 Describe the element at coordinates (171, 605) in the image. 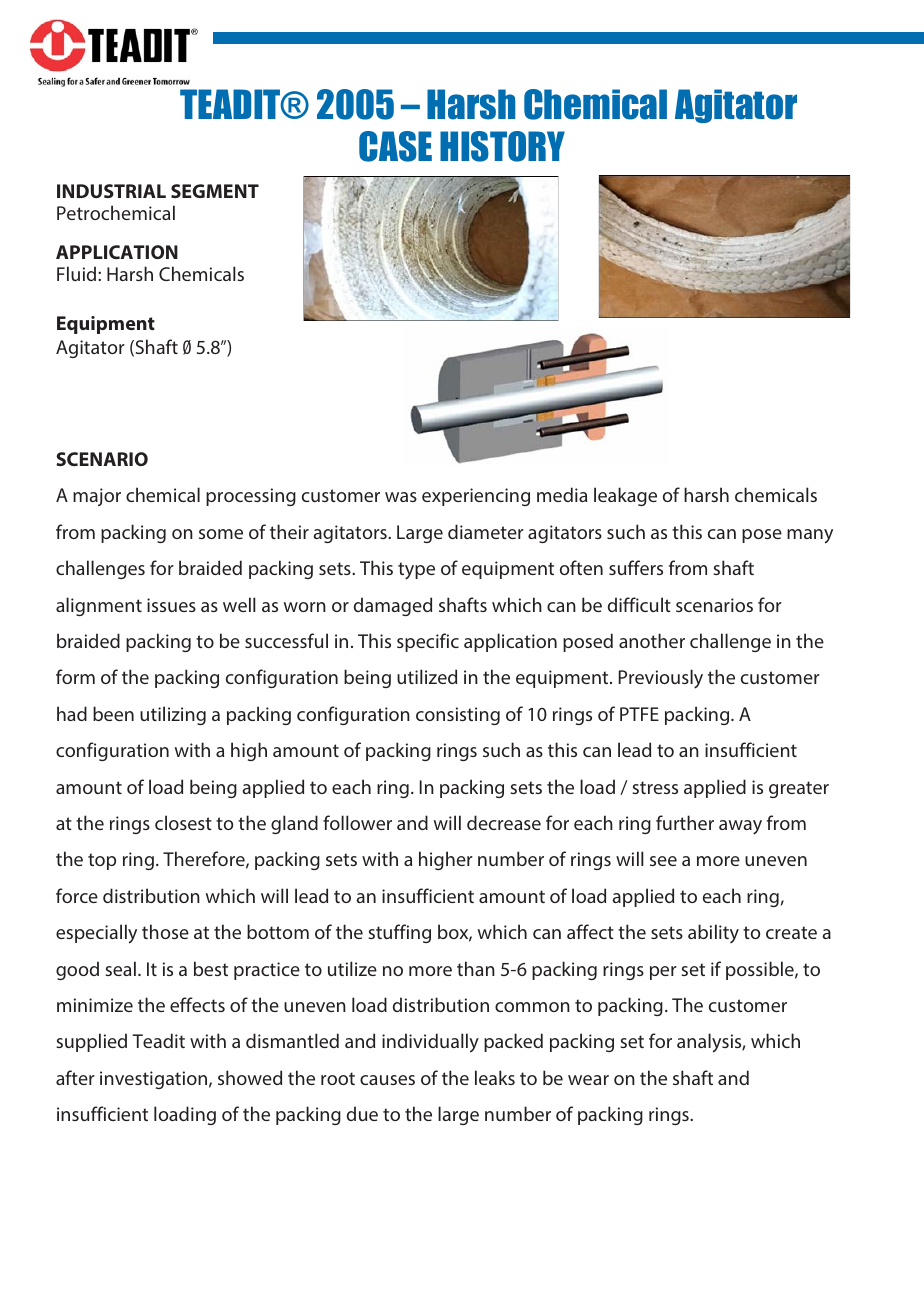

I see `issues` at that location.
